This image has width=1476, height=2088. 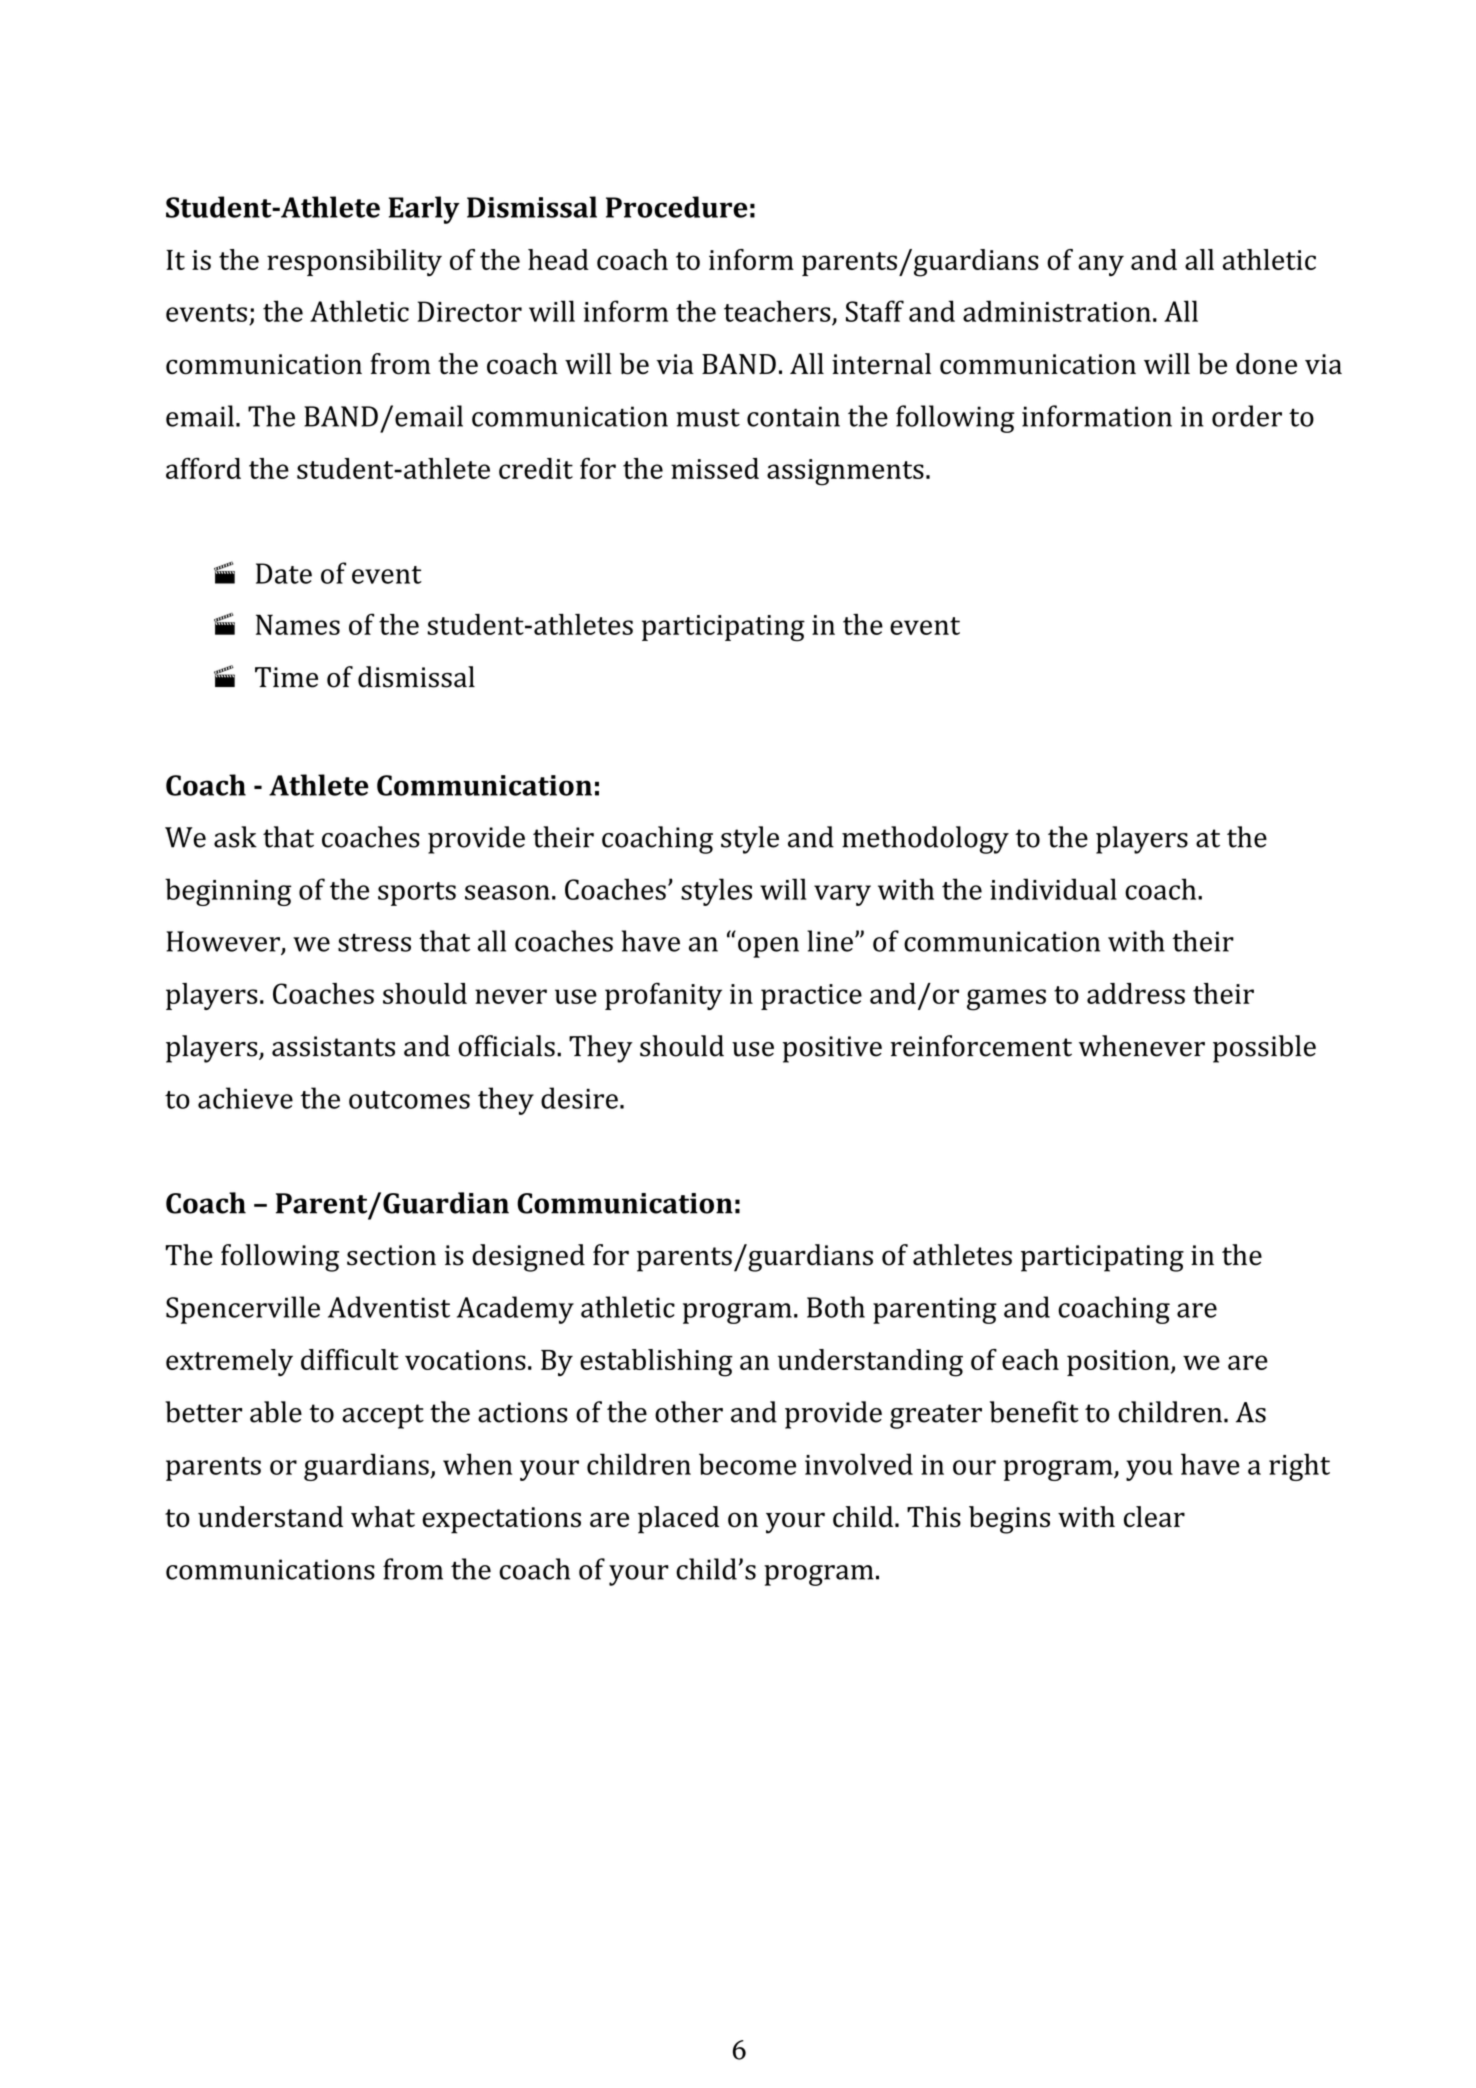 I want to click on positive, so click(x=832, y=1049).
